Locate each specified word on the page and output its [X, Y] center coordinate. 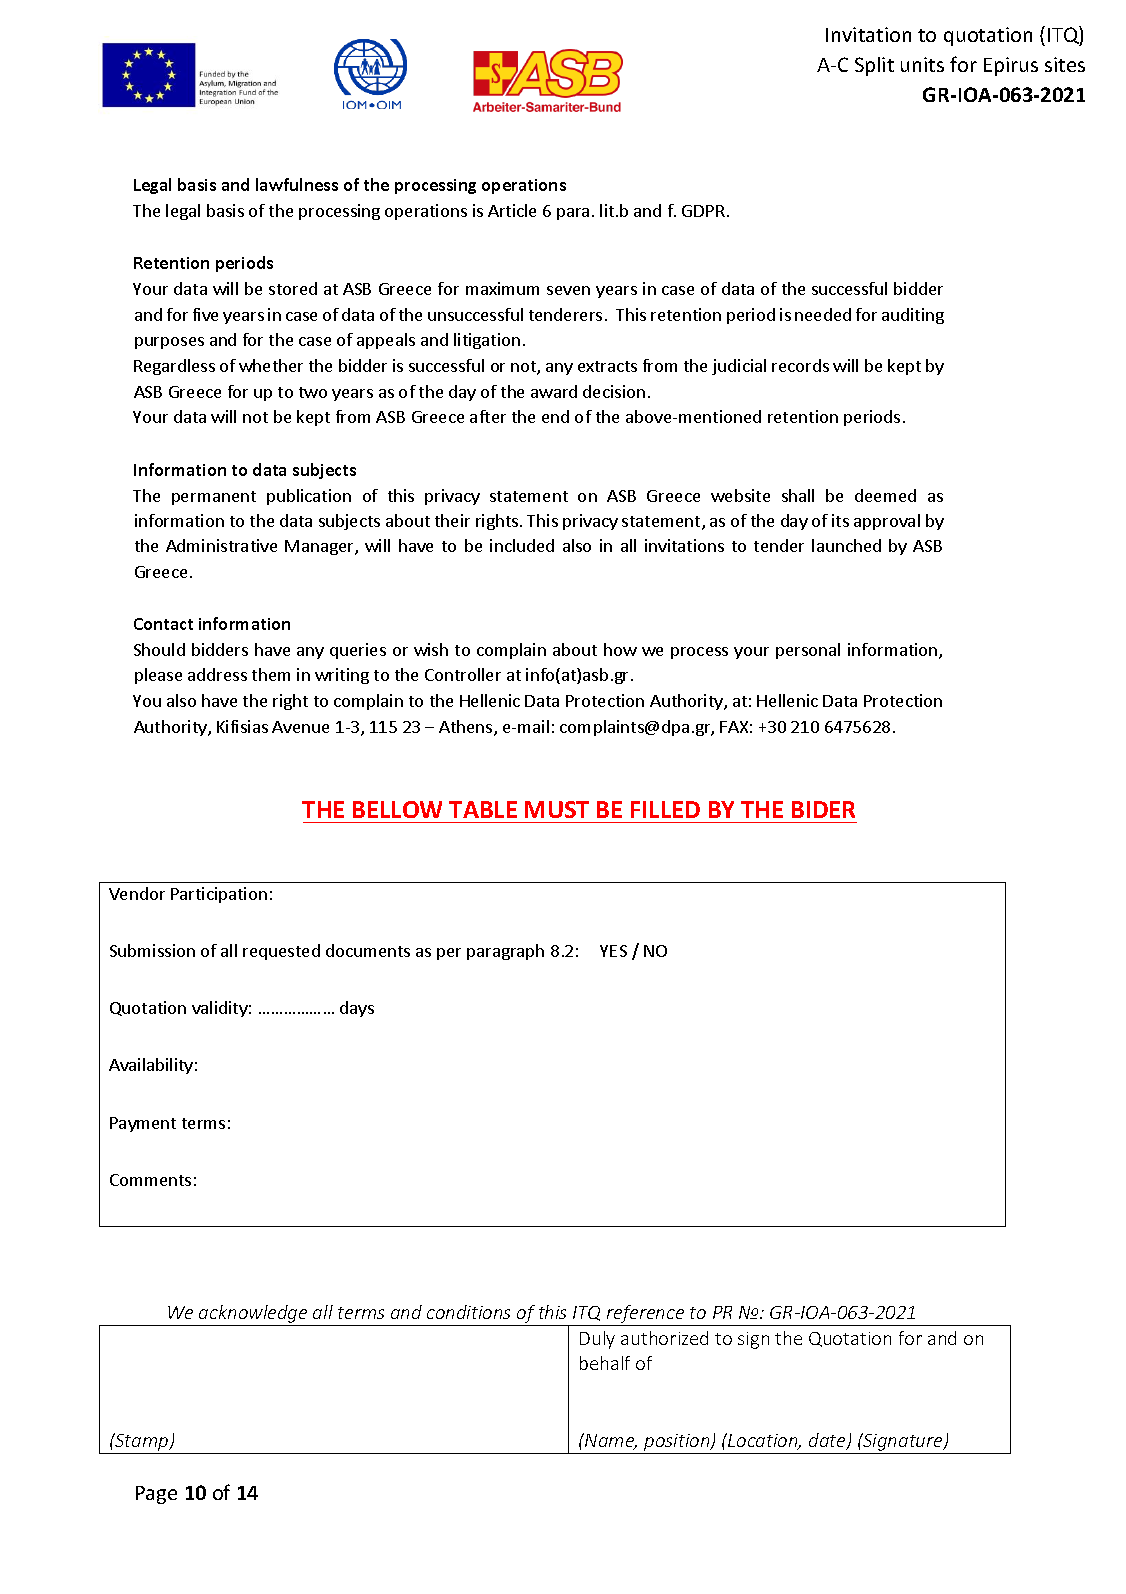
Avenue [300, 727]
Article [512, 210]
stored [293, 288]
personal [808, 651]
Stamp [142, 1442]
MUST [557, 809]
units [922, 64]
